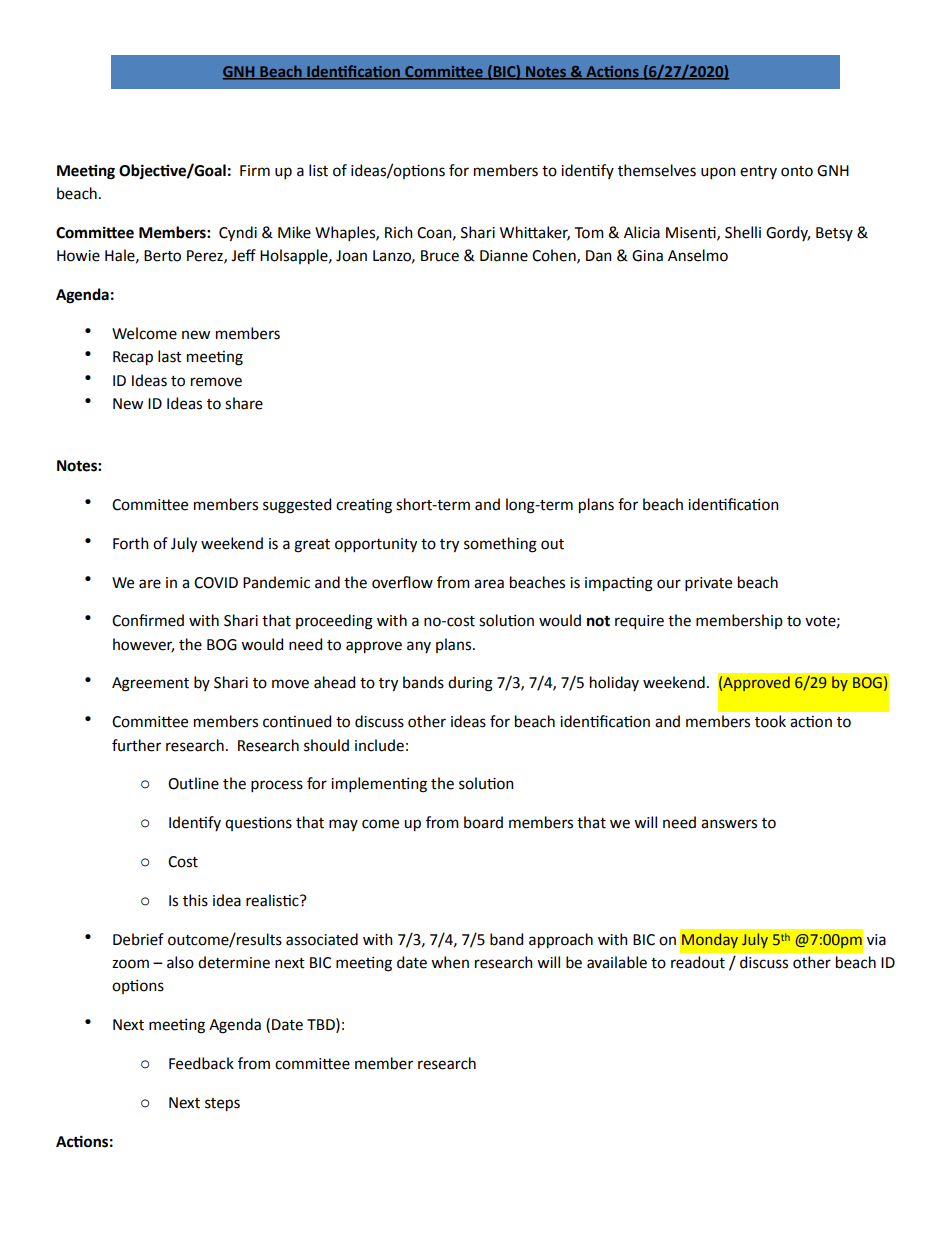  Describe the element at coordinates (500, 545) in the screenshot. I see `something` at that location.
